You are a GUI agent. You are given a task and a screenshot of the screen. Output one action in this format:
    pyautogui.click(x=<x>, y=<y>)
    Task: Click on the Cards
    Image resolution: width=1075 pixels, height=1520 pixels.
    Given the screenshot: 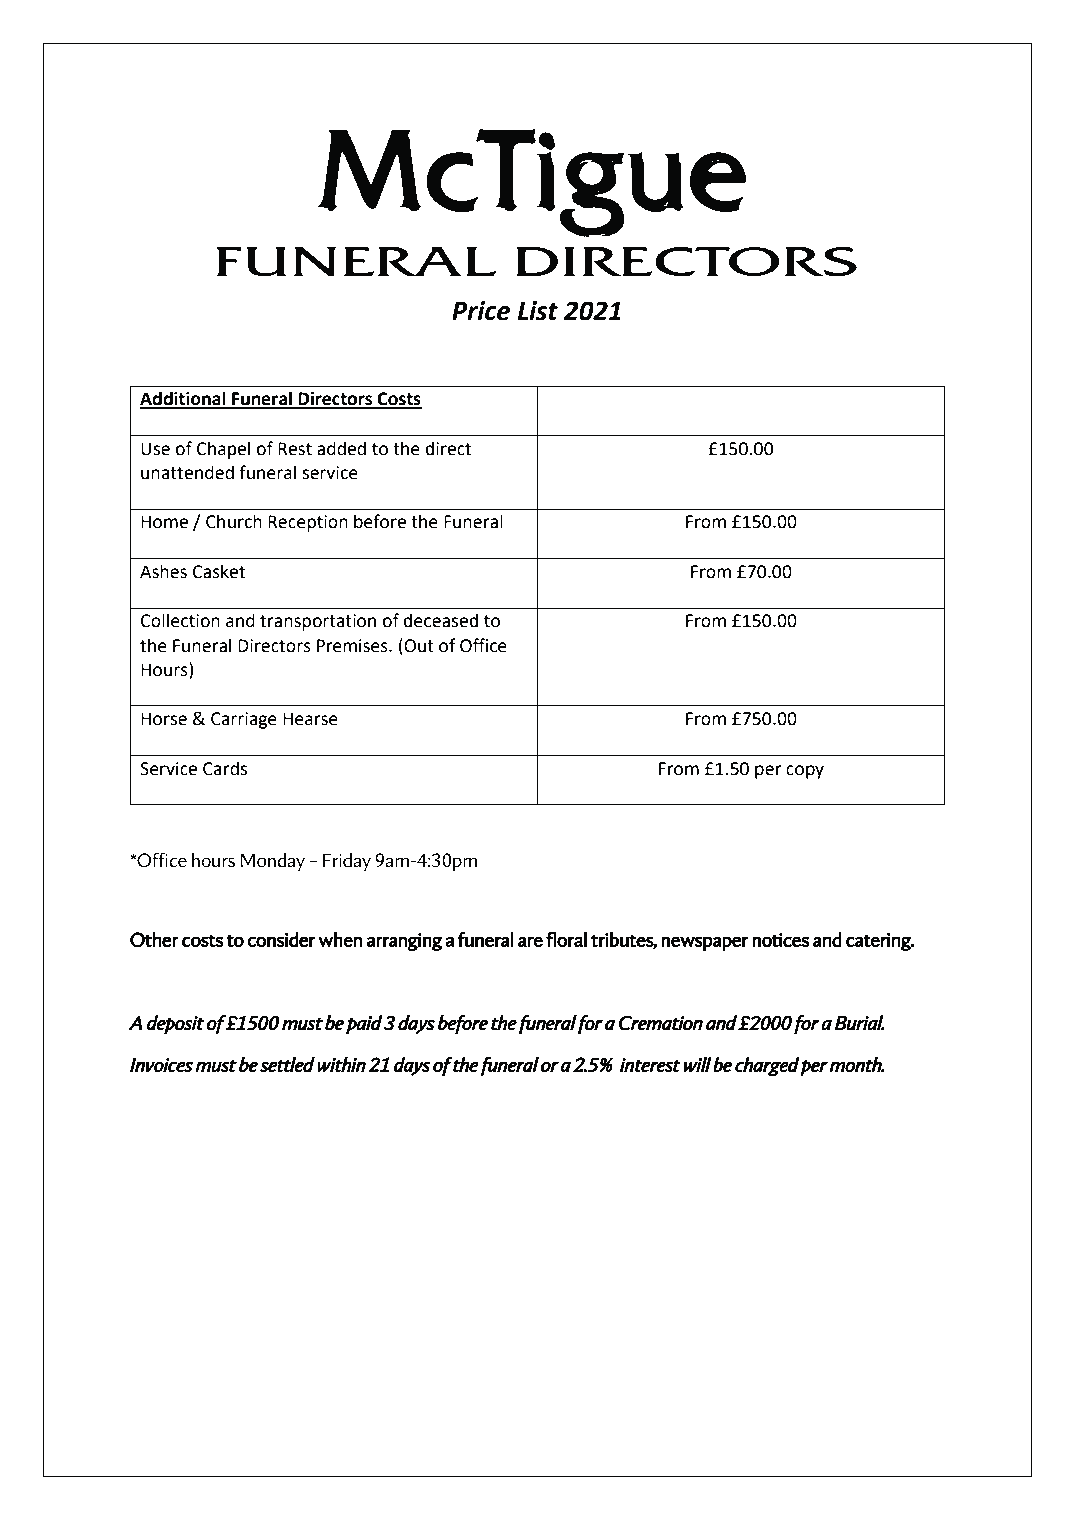 What is the action you would take?
    pyautogui.click(x=225, y=768)
